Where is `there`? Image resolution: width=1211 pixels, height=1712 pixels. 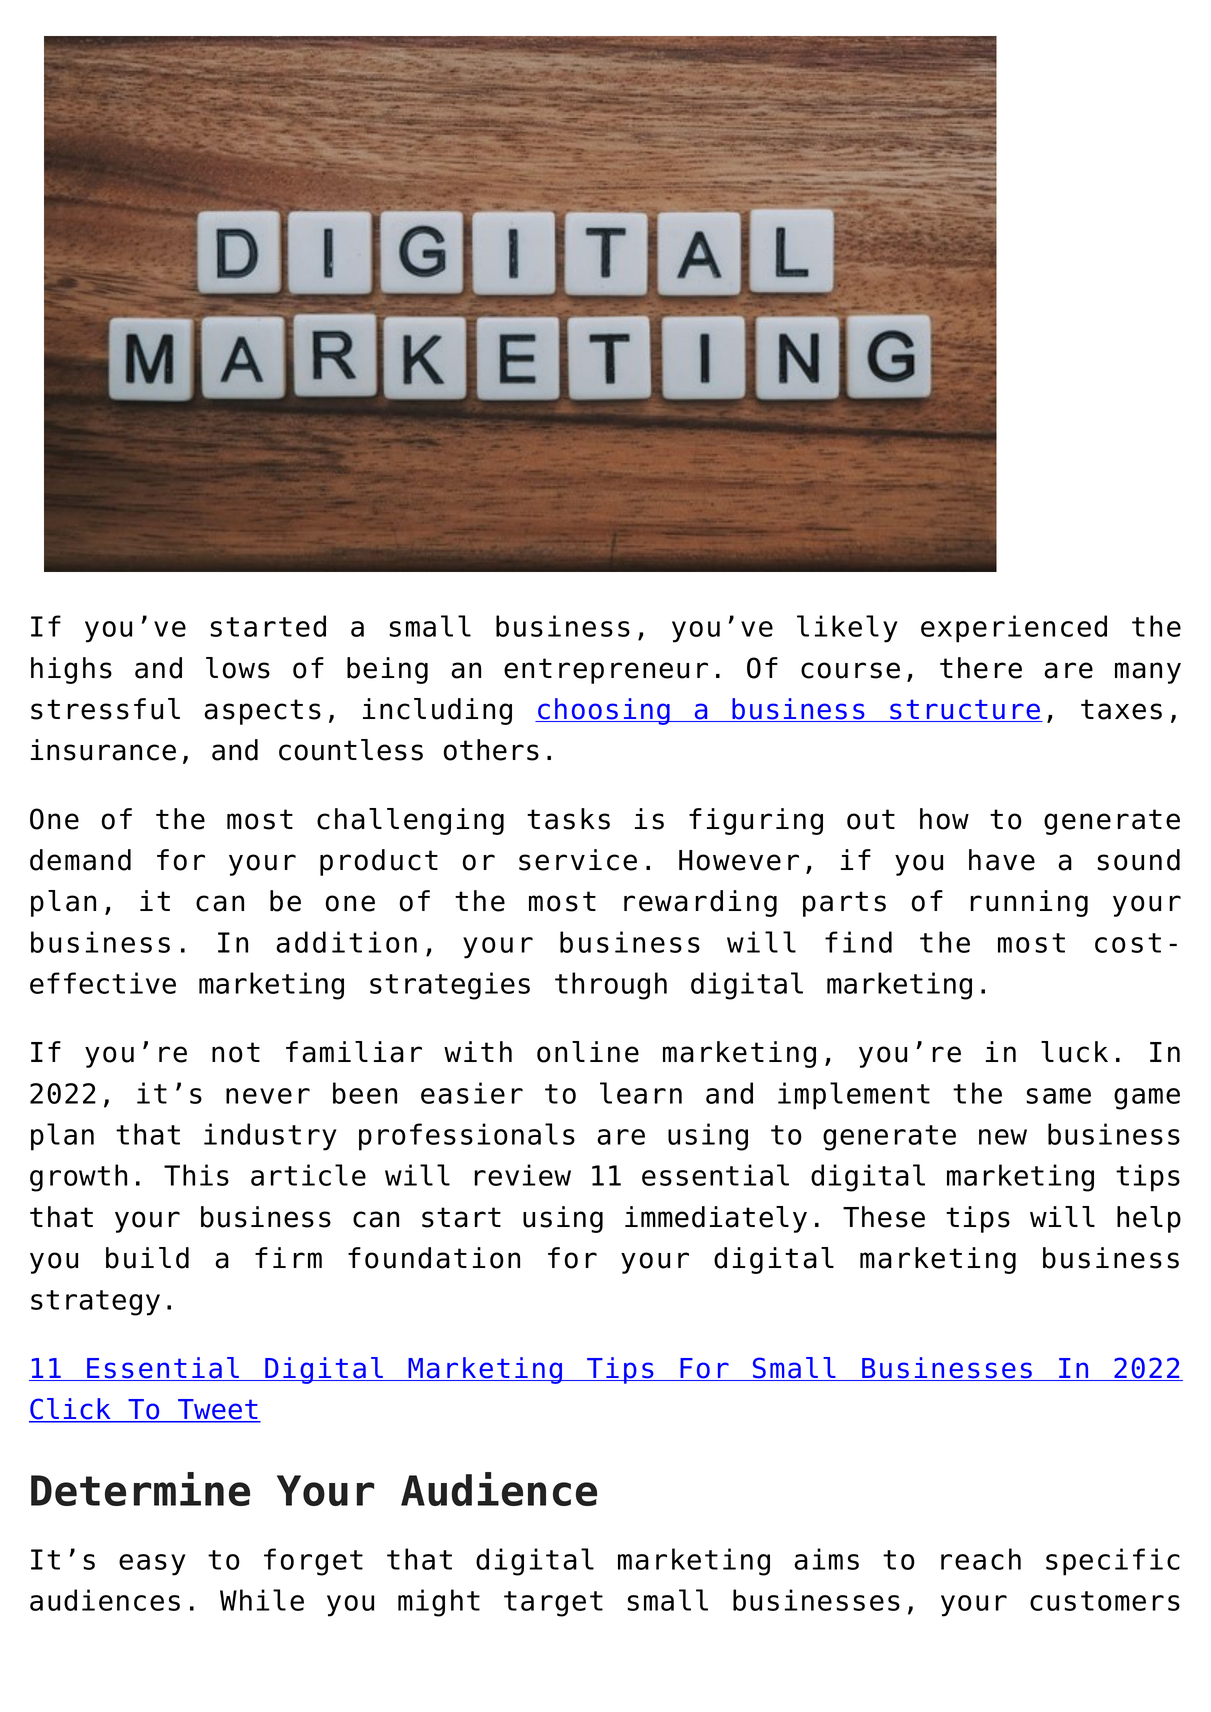
there is located at coordinates (981, 668).
